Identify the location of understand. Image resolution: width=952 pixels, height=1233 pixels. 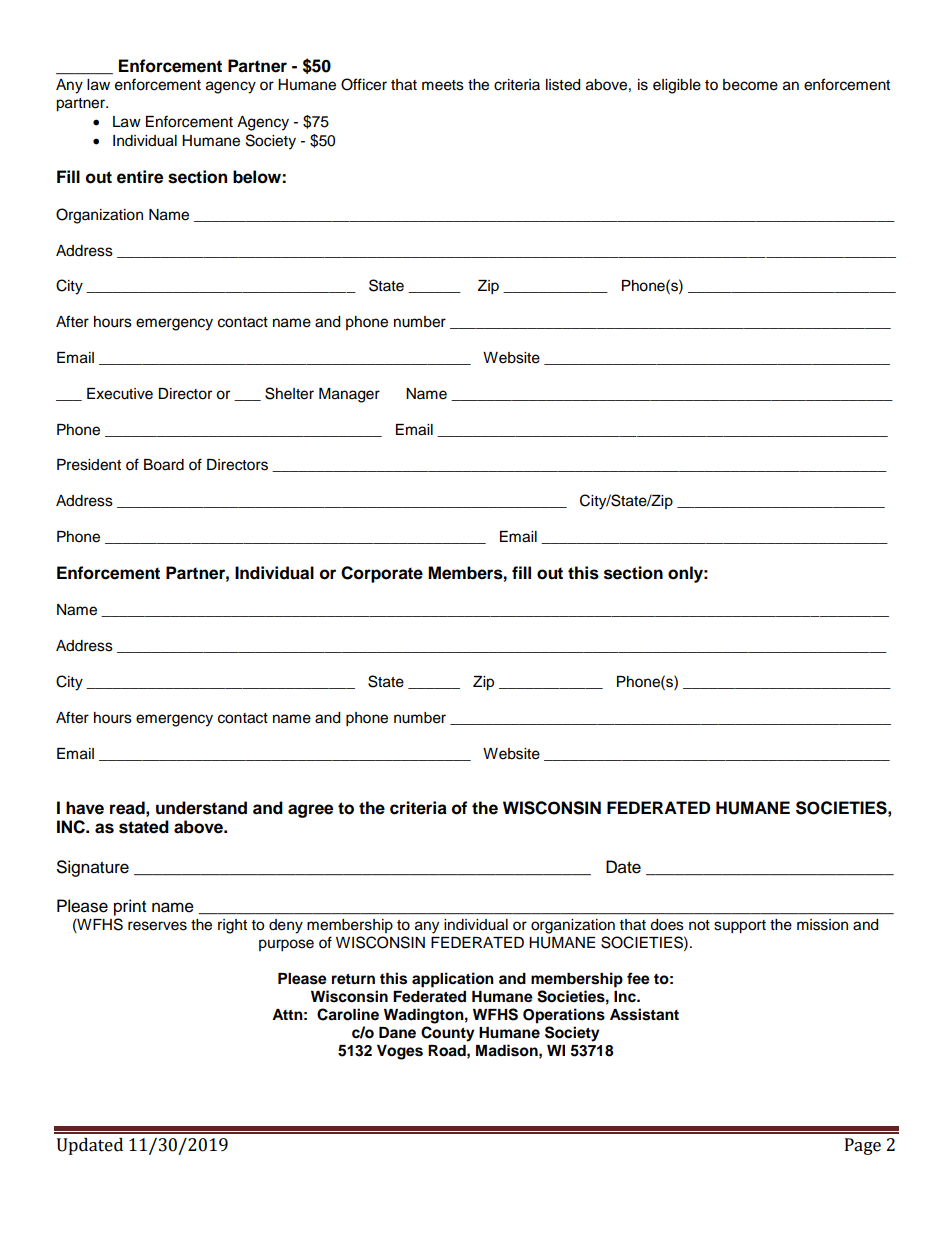
(201, 808).
